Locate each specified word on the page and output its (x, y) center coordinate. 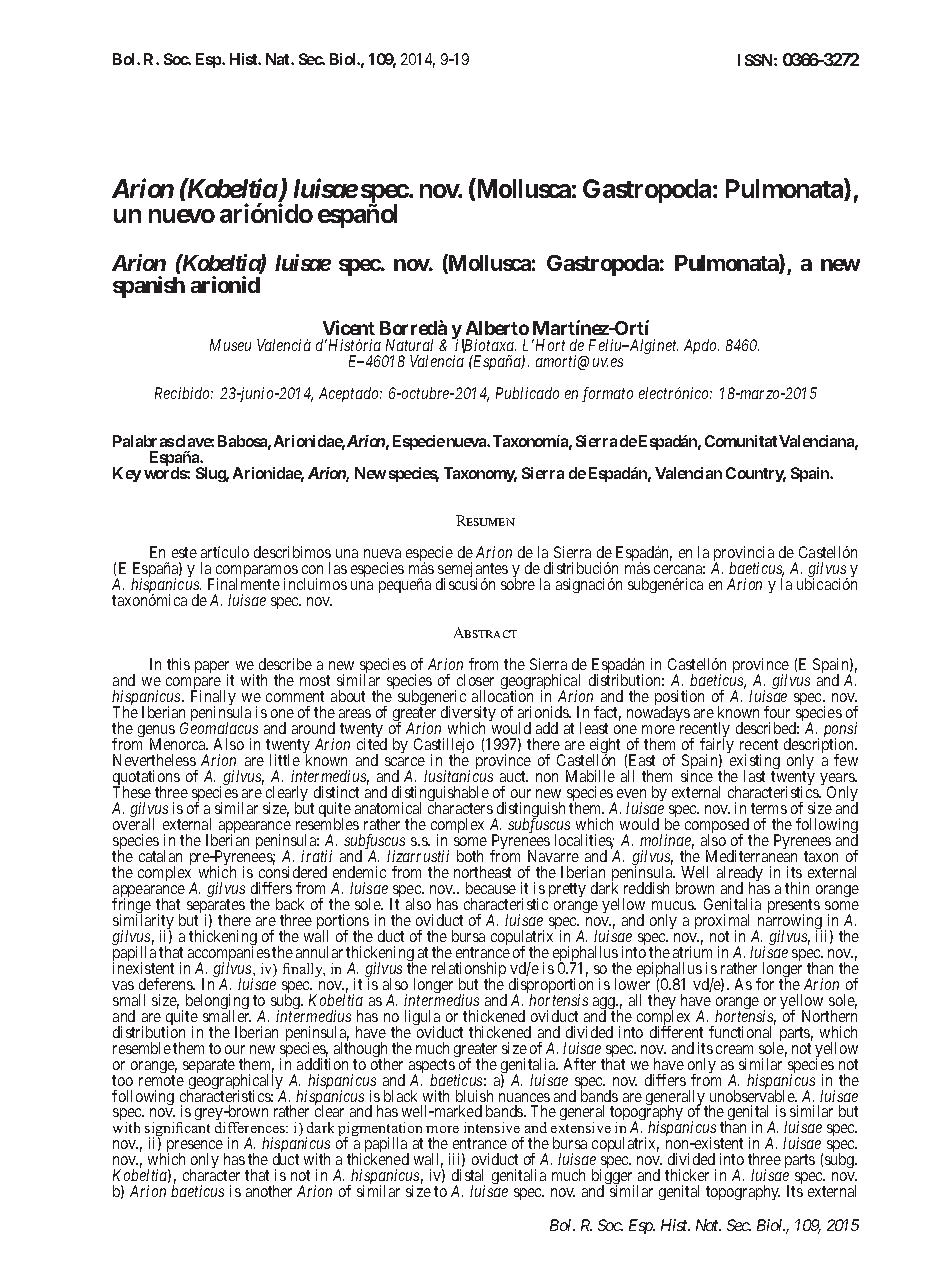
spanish (149, 287)
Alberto (497, 328)
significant (177, 1131)
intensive (492, 1127)
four (777, 712)
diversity (468, 715)
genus (156, 733)
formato (607, 394)
